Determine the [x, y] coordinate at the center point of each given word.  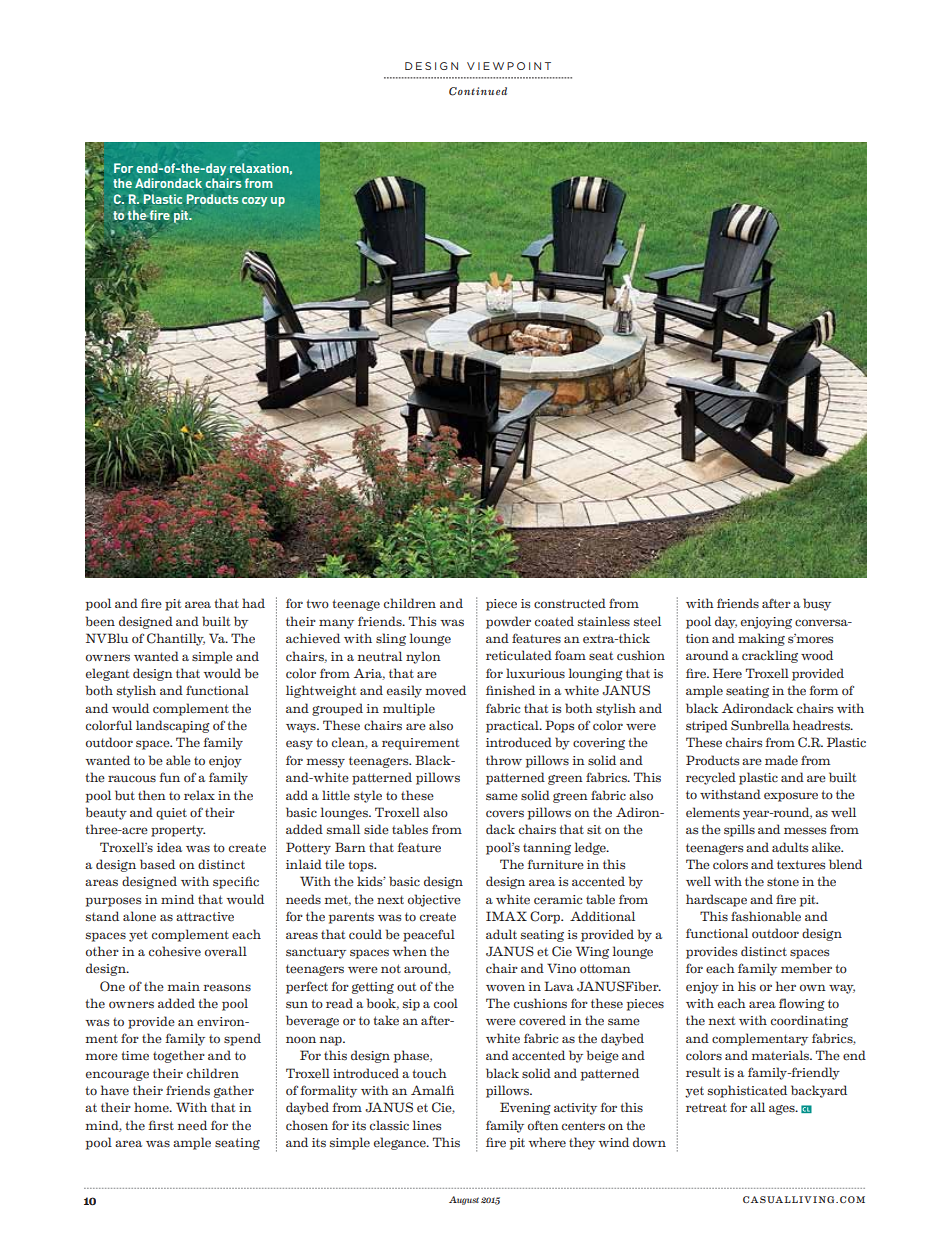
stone [783, 882]
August [464, 1200]
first [161, 1125]
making [761, 639]
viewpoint [509, 66]
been [100, 621]
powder [508, 622]
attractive [205, 917]
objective [434, 900]
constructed [570, 603]
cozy [254, 202]
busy [817, 604]
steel [647, 621]
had [253, 603]
